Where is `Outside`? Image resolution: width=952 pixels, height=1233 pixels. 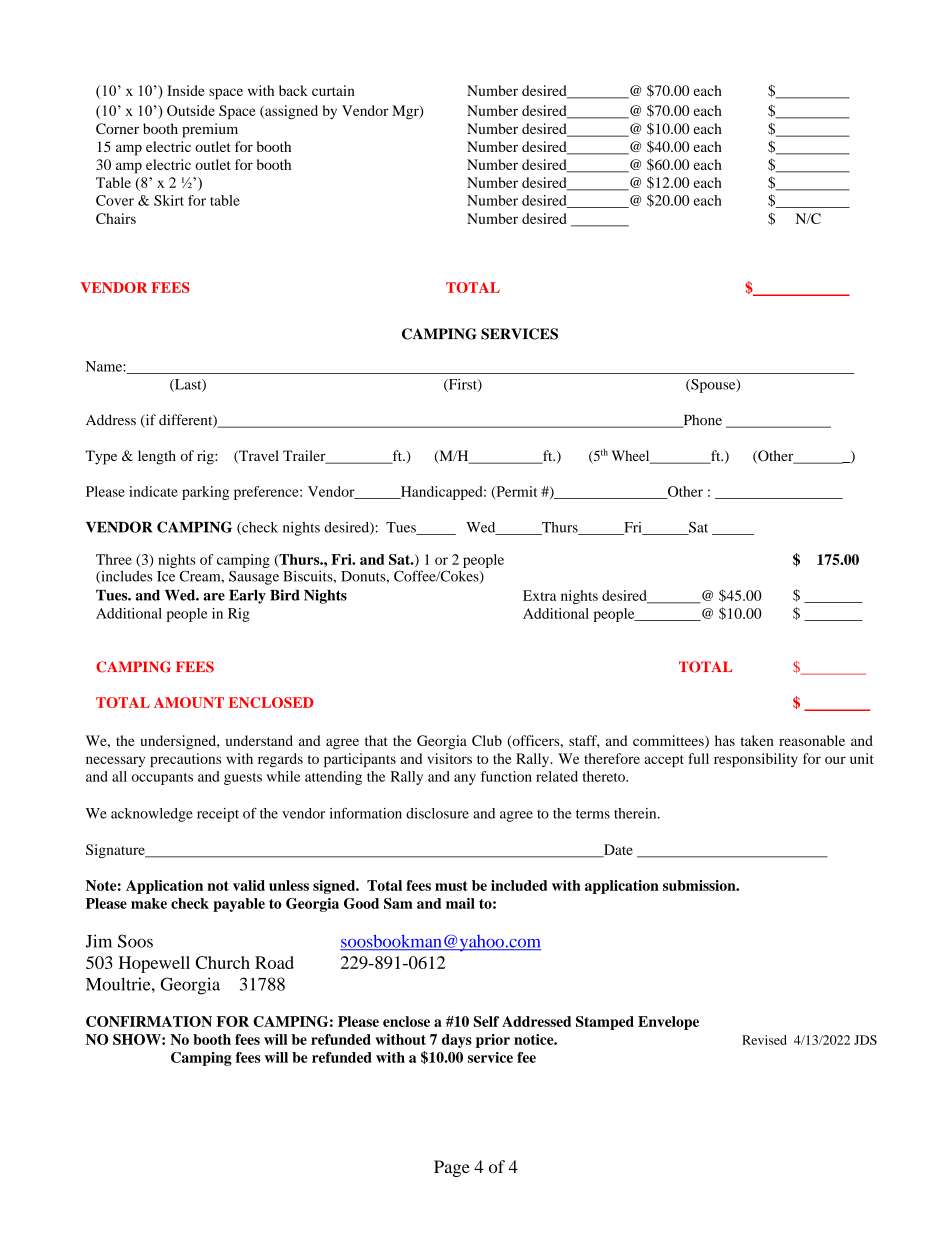
Outside is located at coordinates (191, 110).
